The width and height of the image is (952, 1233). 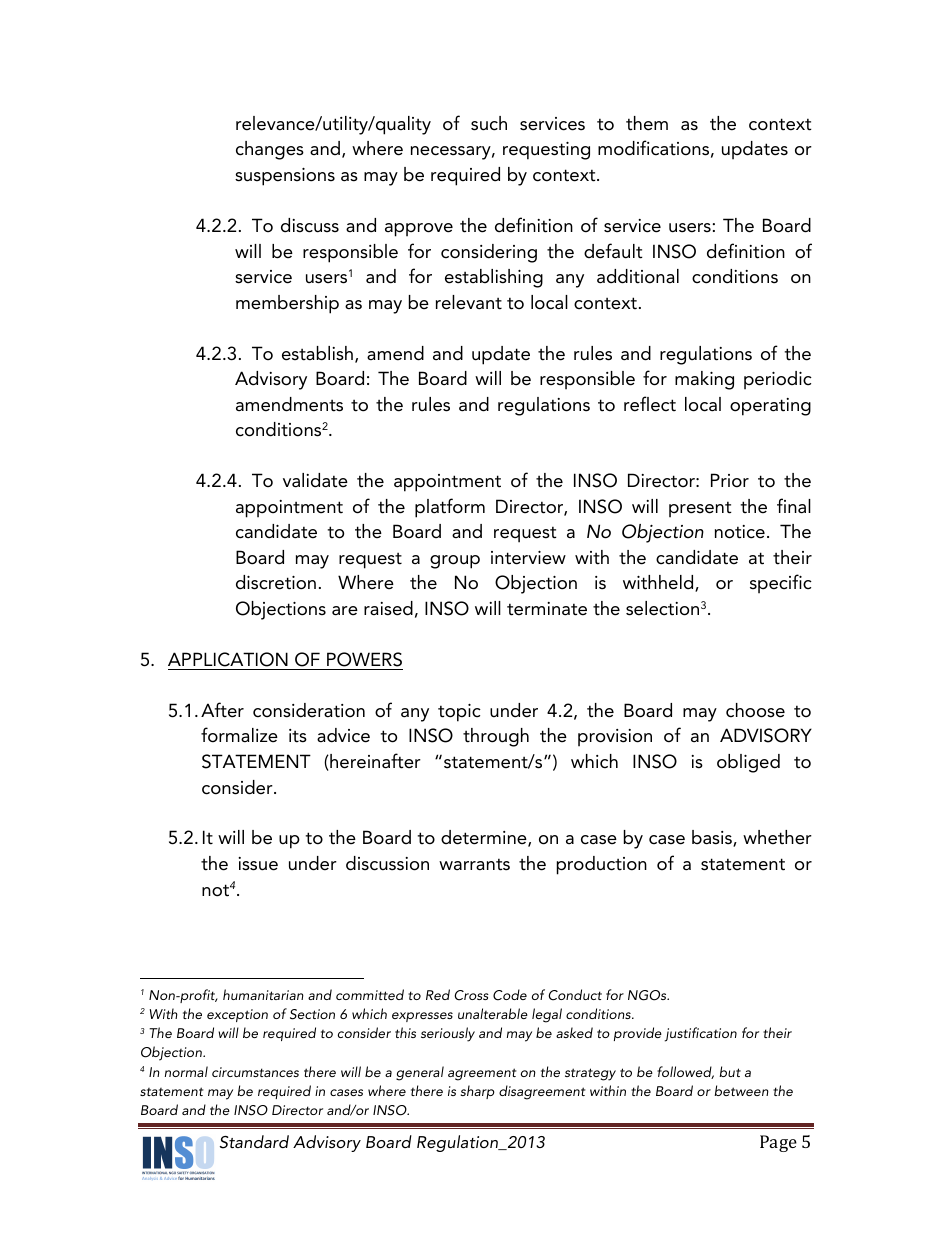 I want to click on them, so click(x=647, y=123).
